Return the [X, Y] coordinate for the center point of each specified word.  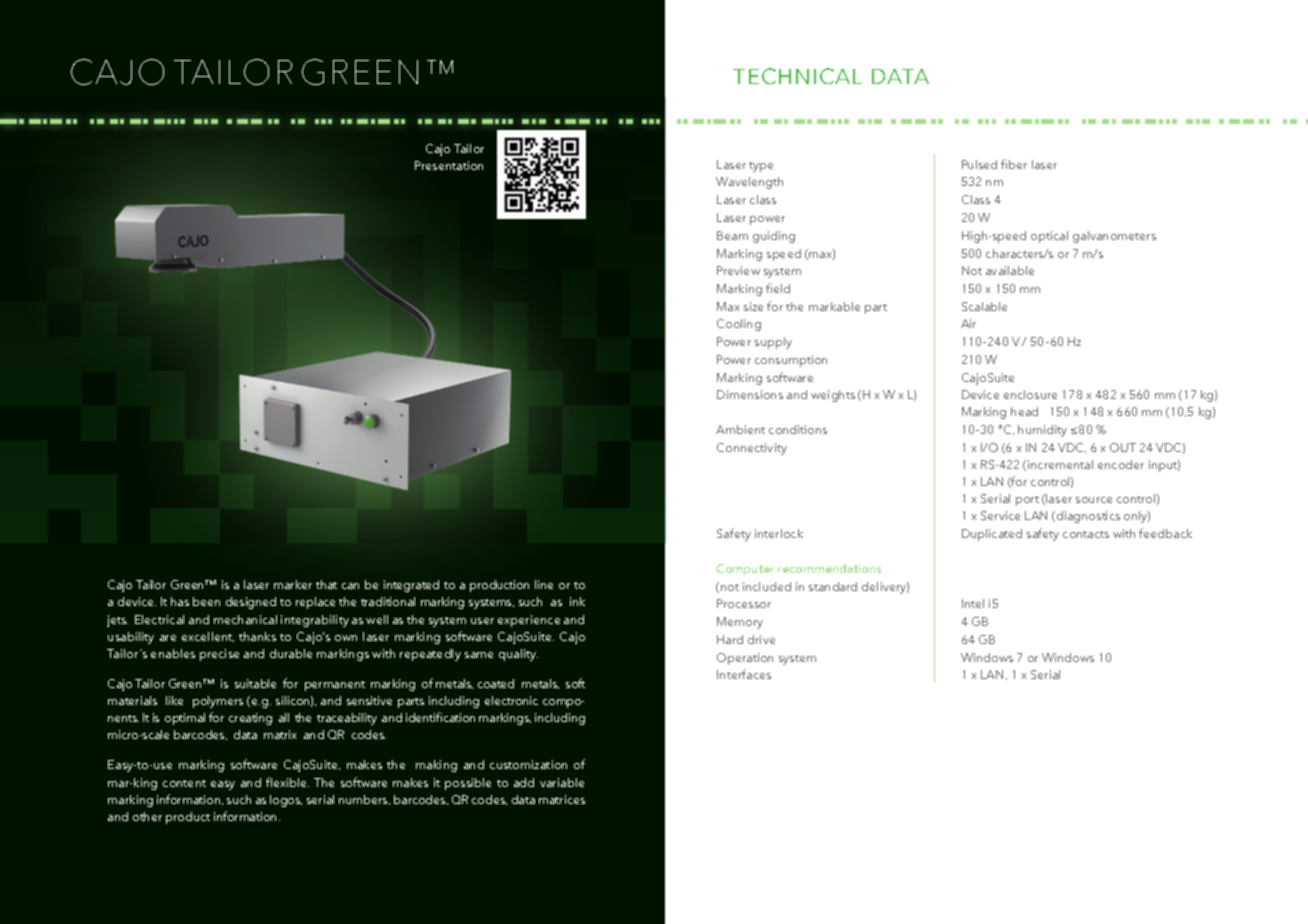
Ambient [740, 429]
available [1010, 270]
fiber [1014, 164]
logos [286, 801]
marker [293, 584]
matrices [562, 799]
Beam [732, 235]
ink [577, 601]
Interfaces [744, 674]
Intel [973, 603]
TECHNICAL [797, 76]
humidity [1042, 431]
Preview [738, 270]
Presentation [449, 165]
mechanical [245, 619]
